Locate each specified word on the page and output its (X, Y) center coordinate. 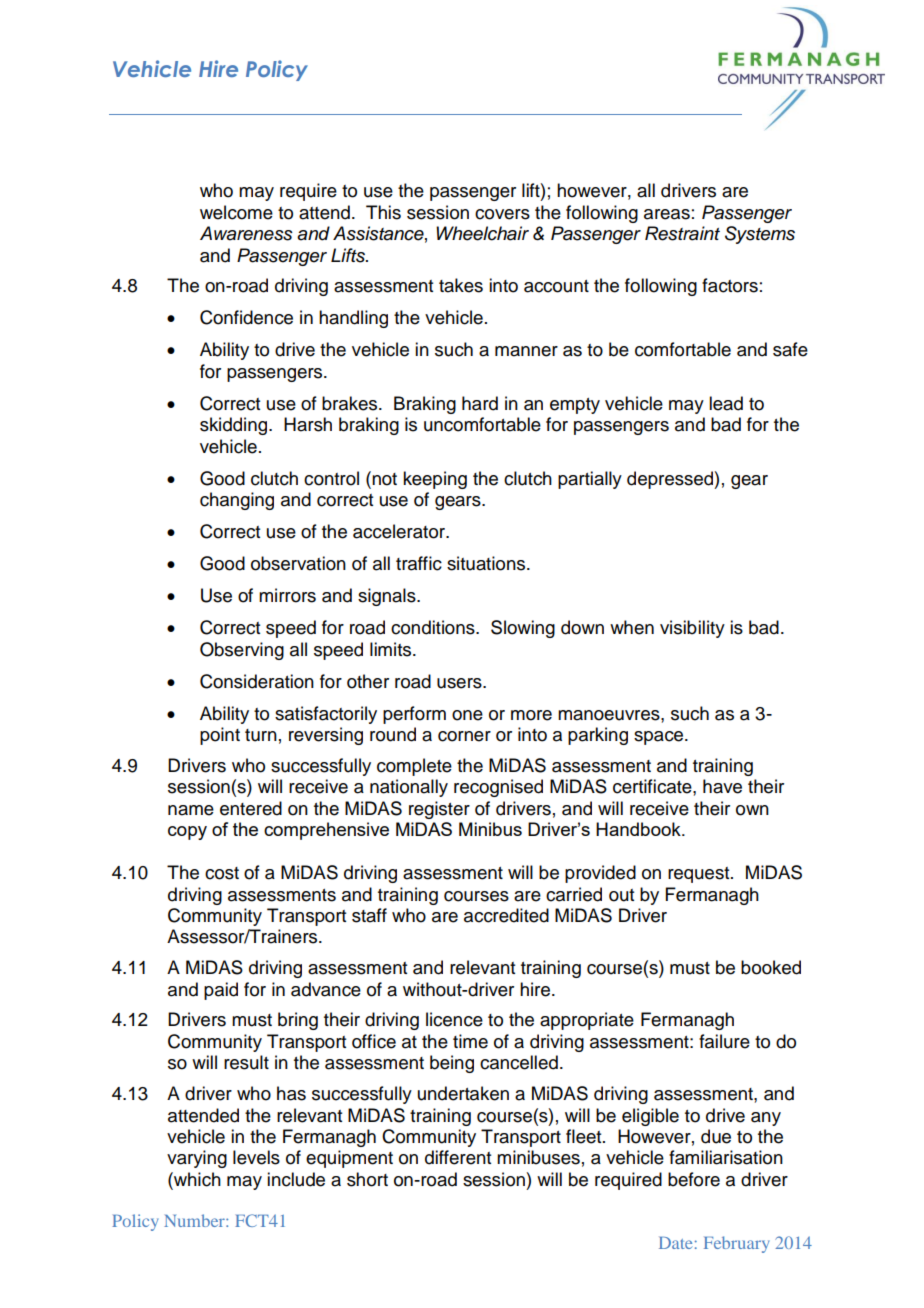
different (458, 1157)
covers (502, 214)
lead (726, 403)
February (736, 1244)
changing (237, 501)
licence (454, 1019)
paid (221, 991)
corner (464, 736)
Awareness (246, 233)
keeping (435, 480)
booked (771, 967)
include (296, 1179)
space (660, 738)
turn (261, 735)
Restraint (682, 233)
